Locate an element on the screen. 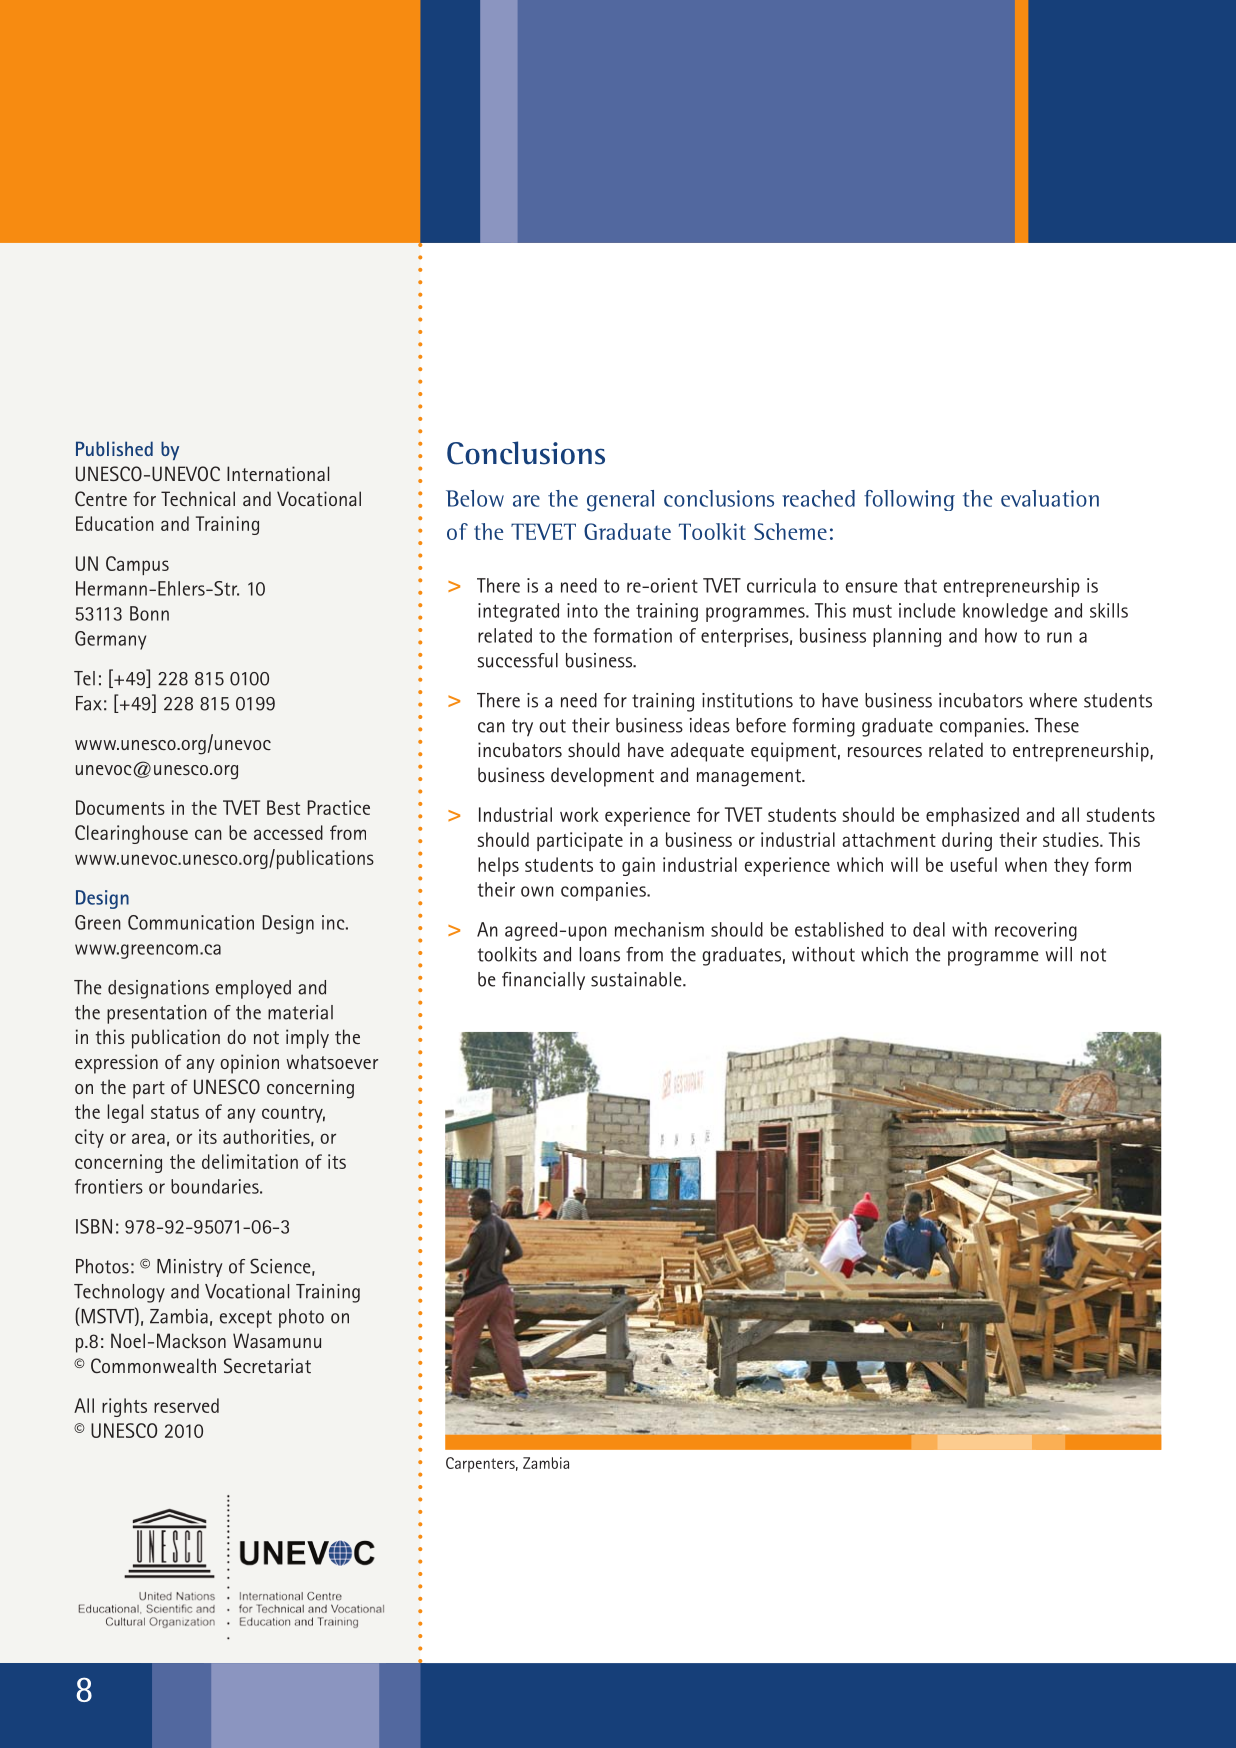 This screenshot has height=1748, width=1236. general is located at coordinates (620, 501).
